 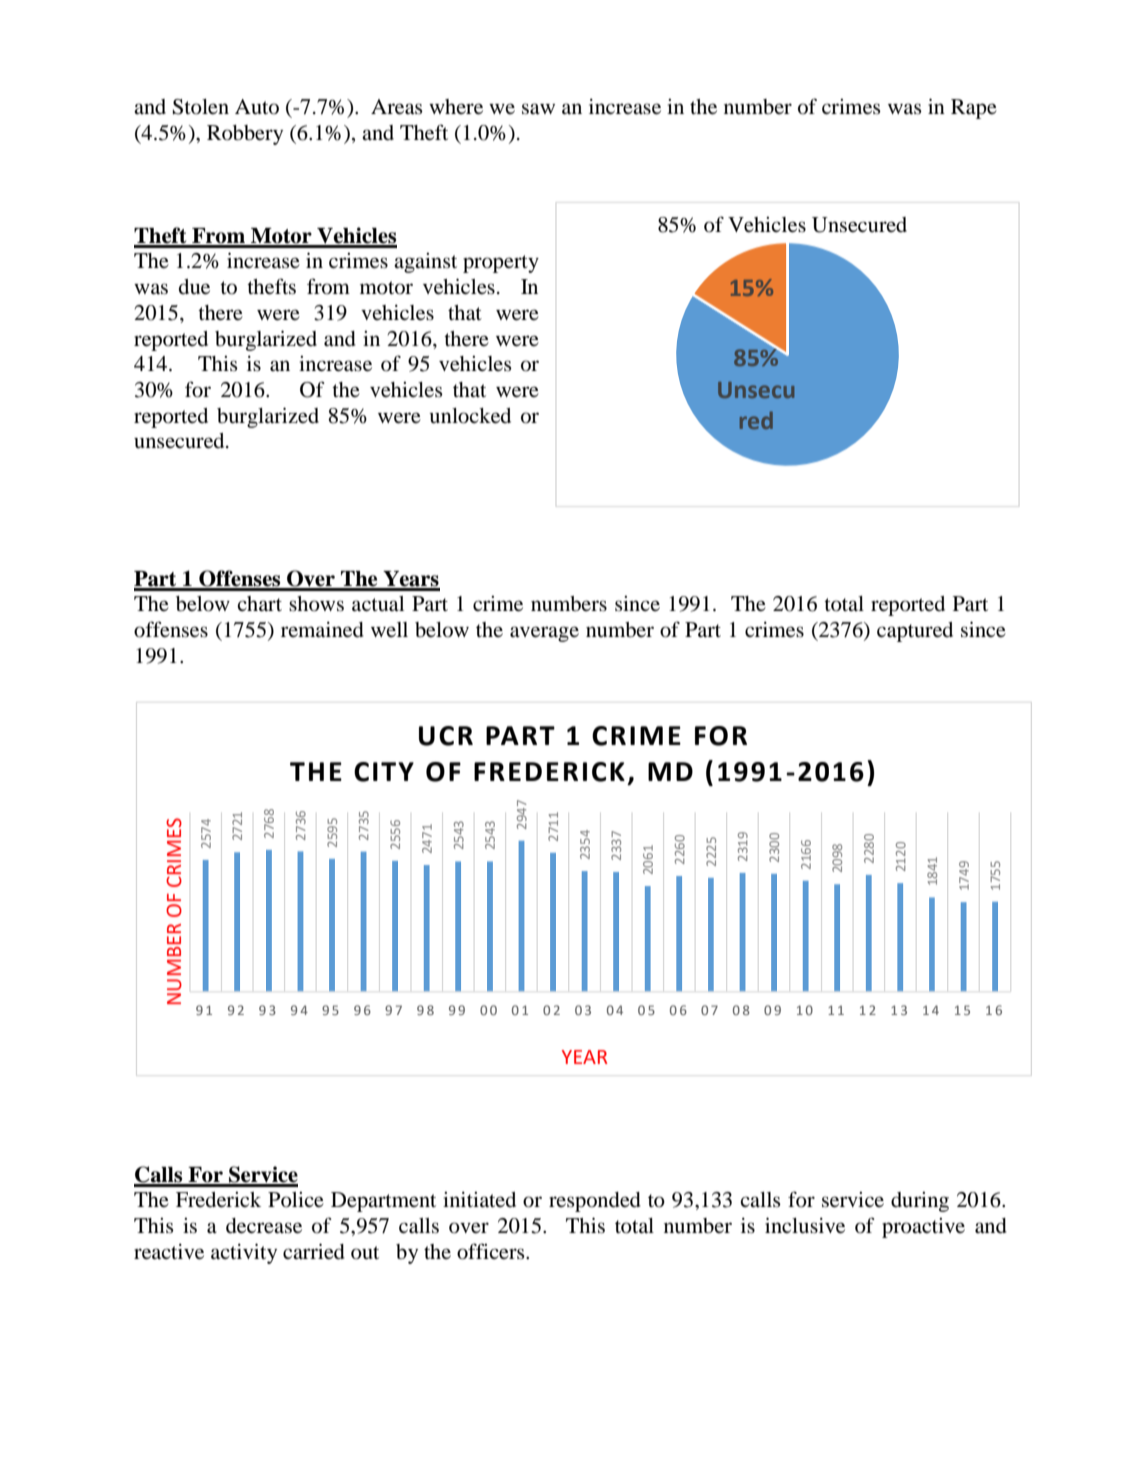 What do you see at coordinates (259, 603) in the document?
I see `chart` at bounding box center [259, 603].
